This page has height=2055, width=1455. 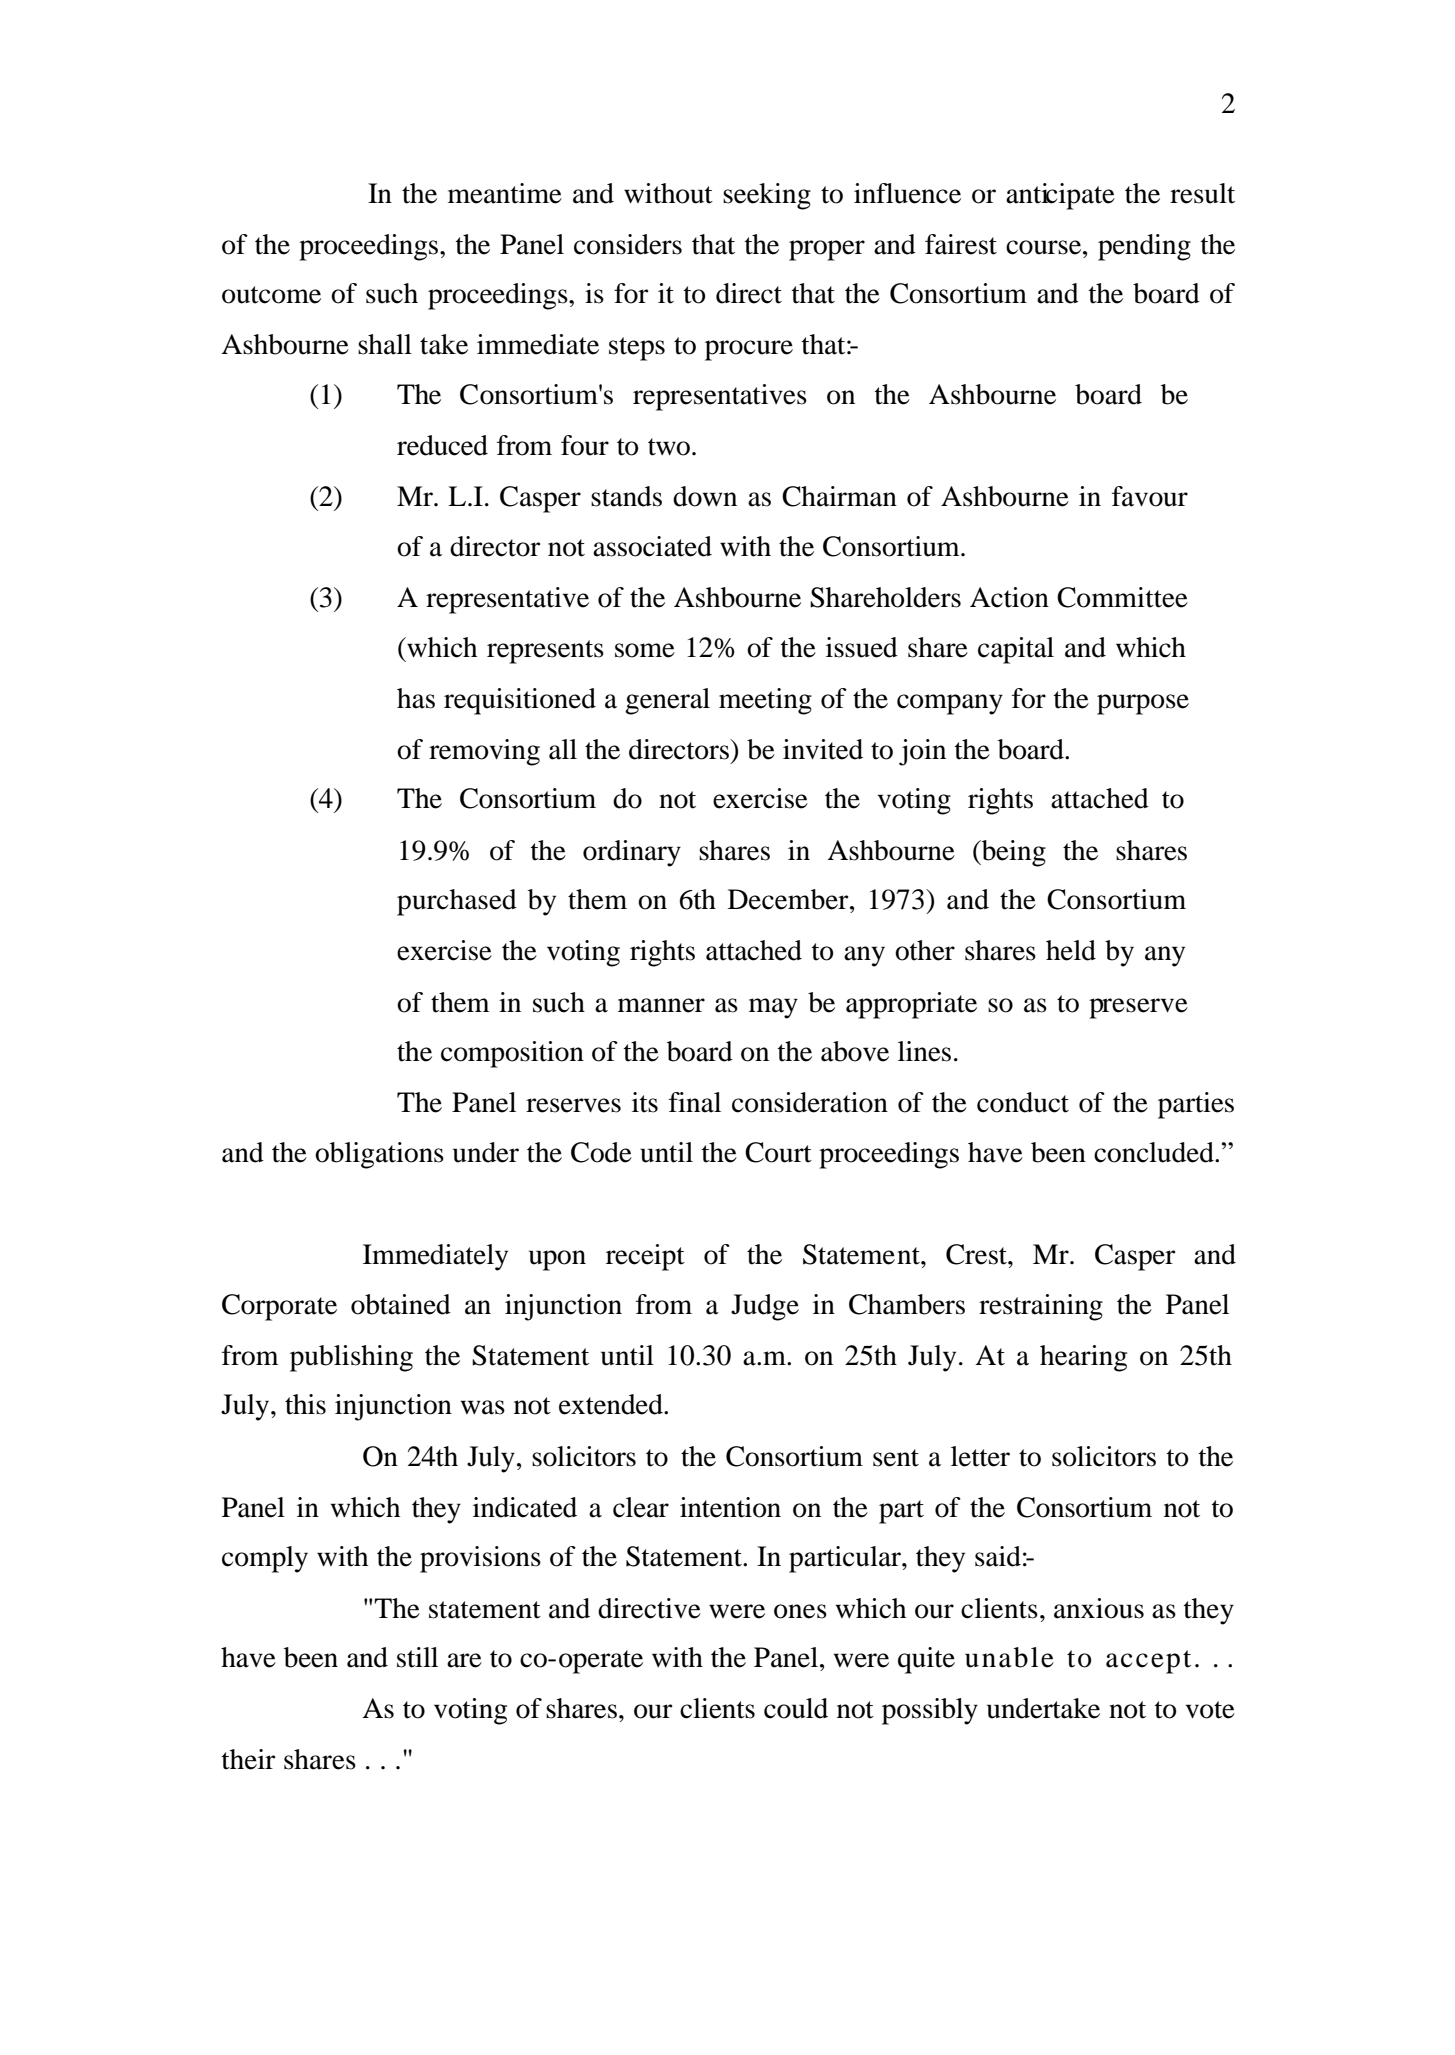 What do you see at coordinates (1122, 597) in the page?
I see `Committee` at bounding box center [1122, 597].
